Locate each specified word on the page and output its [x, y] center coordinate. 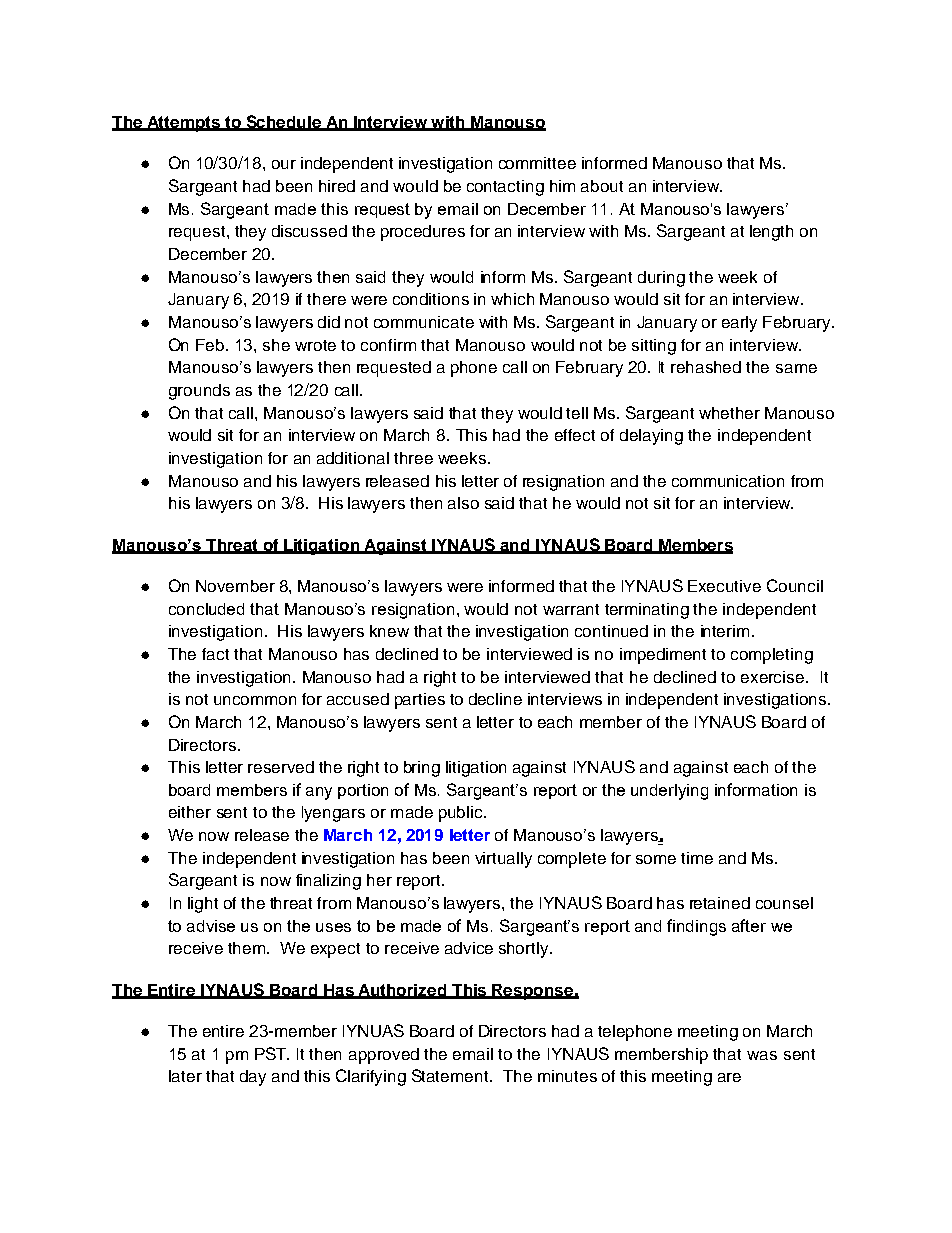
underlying [669, 792]
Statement [451, 1075]
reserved [281, 767]
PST [272, 1053]
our [284, 164]
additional [353, 458]
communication [728, 481]
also [463, 503]
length [771, 233]
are [729, 1077]
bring [422, 769]
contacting [505, 188]
